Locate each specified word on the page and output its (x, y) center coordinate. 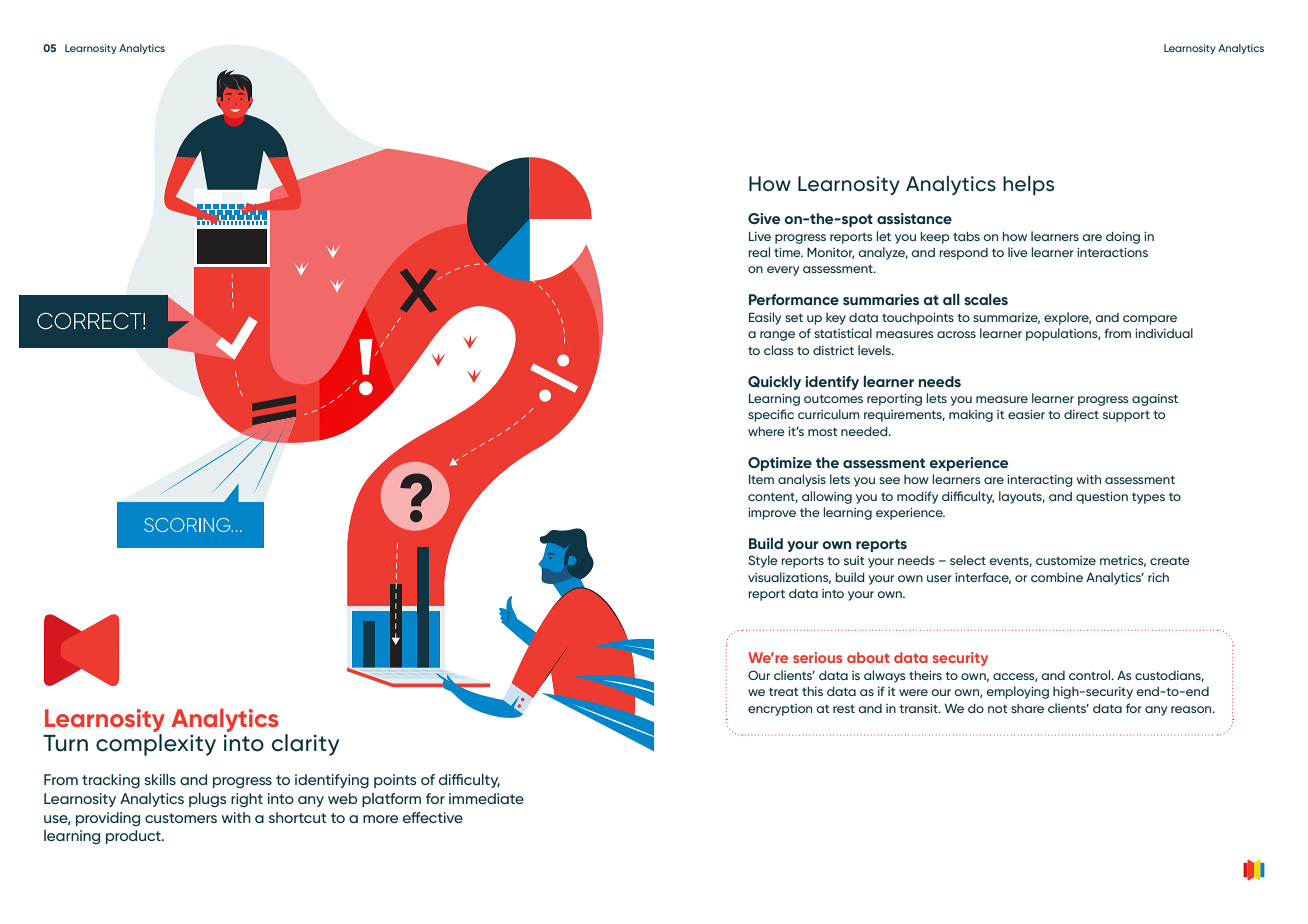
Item (761, 479)
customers (181, 818)
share (1027, 708)
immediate (486, 798)
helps (1028, 185)
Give (764, 218)
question (1102, 498)
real (759, 252)
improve (772, 514)
